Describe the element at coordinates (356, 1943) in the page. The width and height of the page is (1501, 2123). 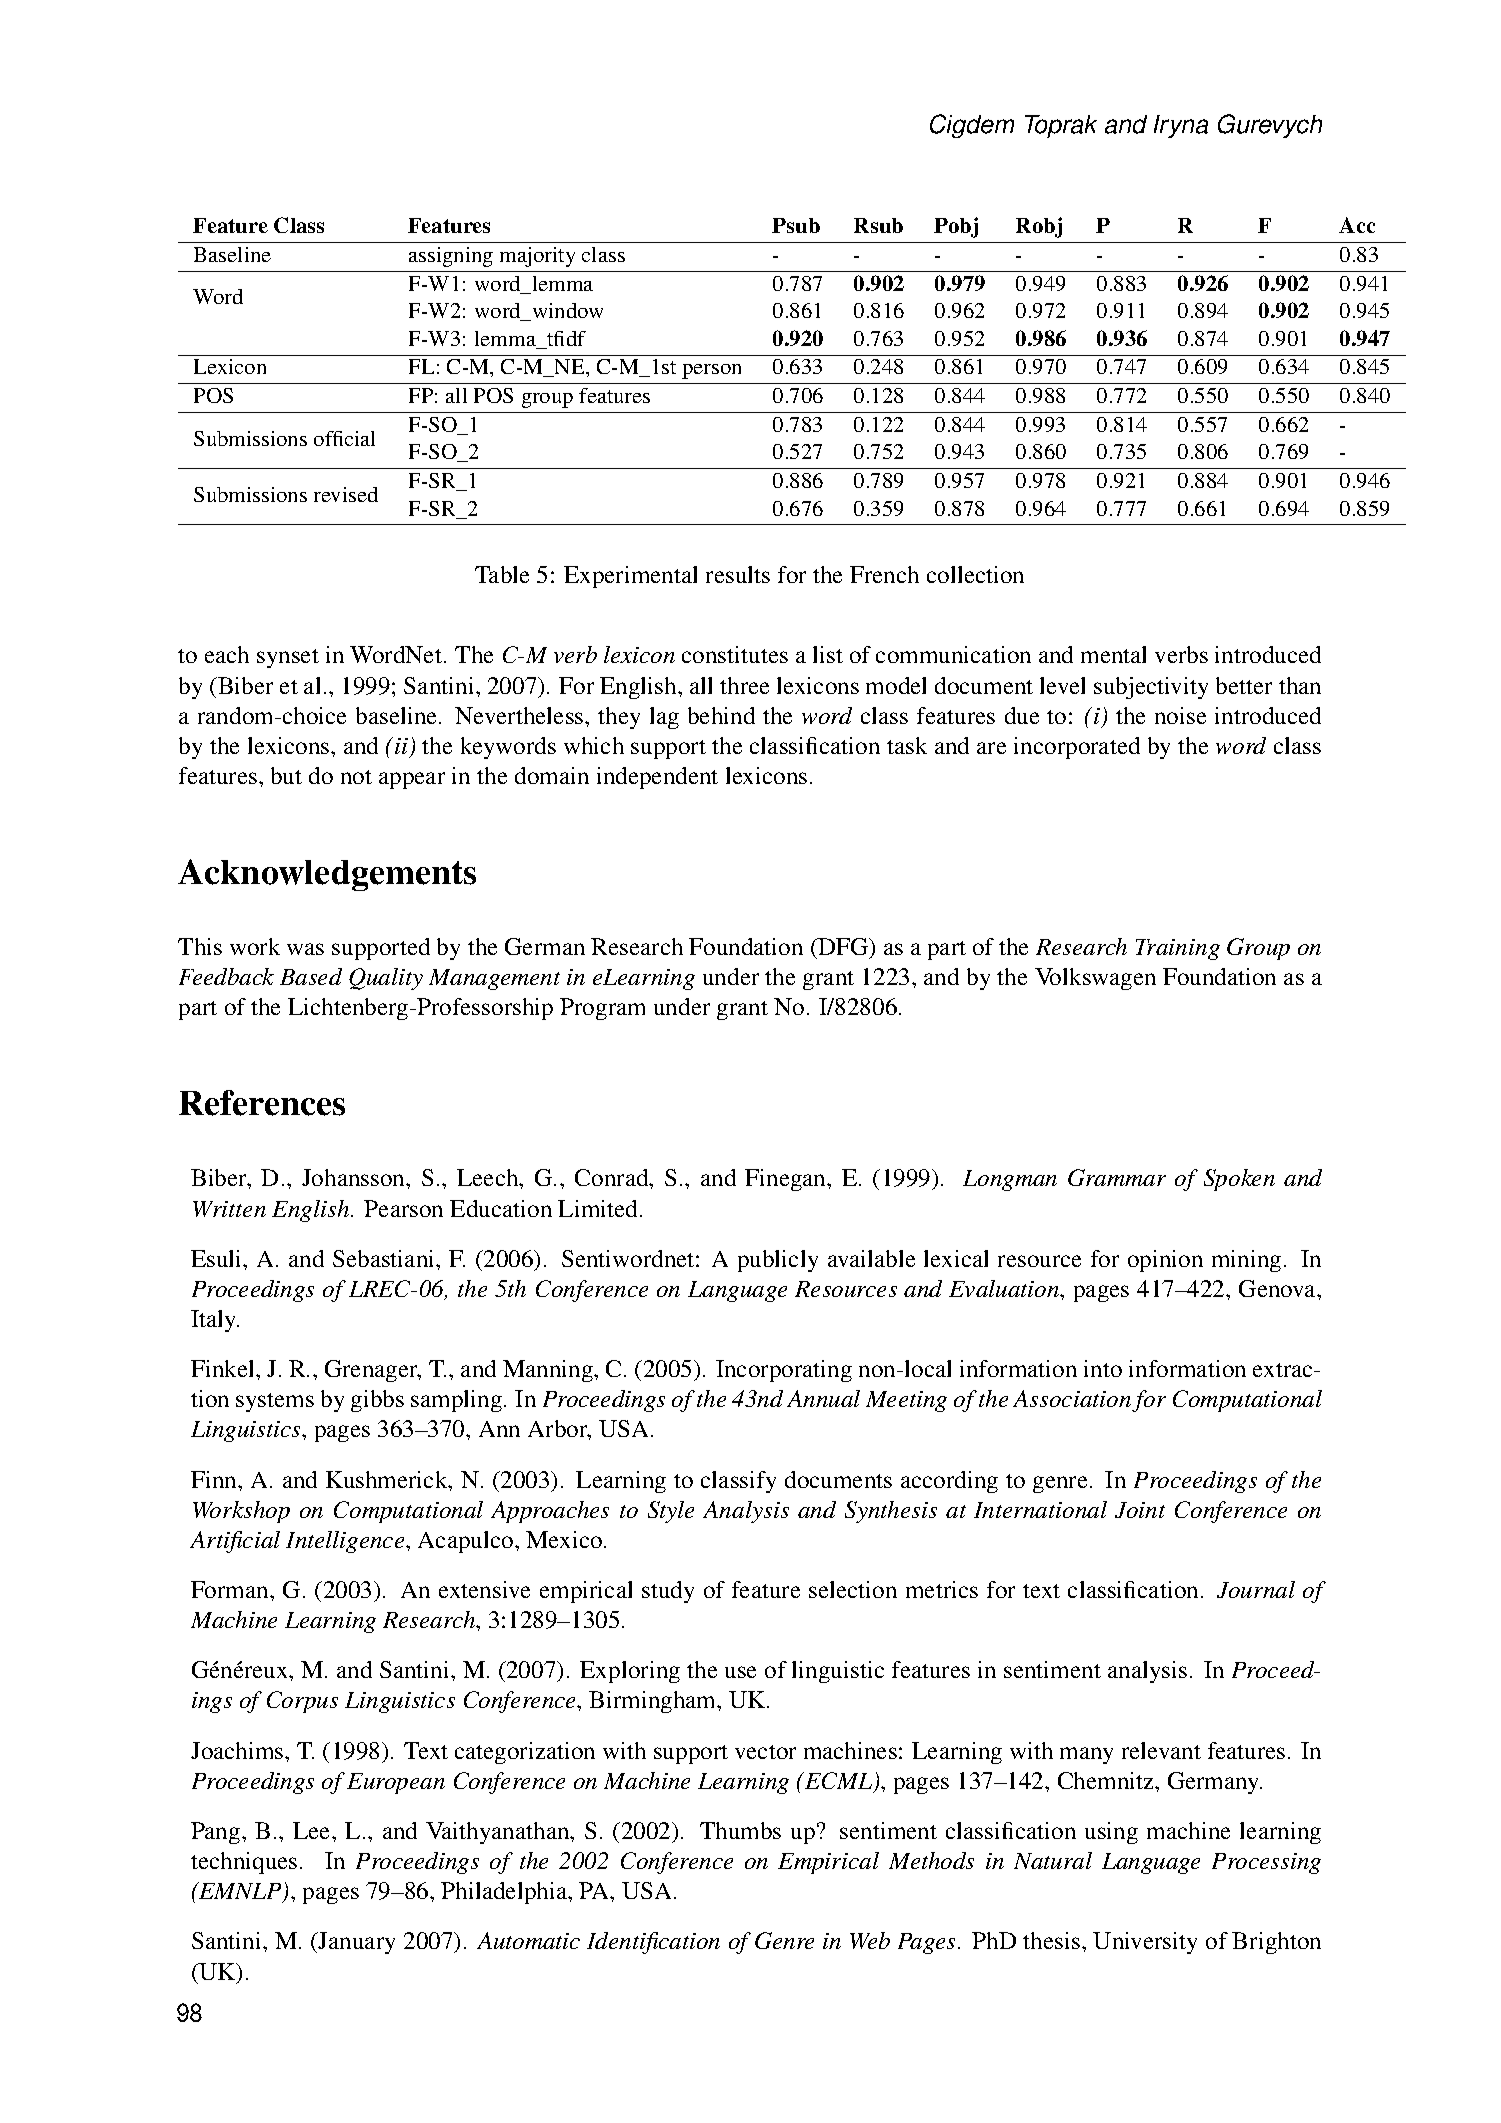
I see `January` at that location.
